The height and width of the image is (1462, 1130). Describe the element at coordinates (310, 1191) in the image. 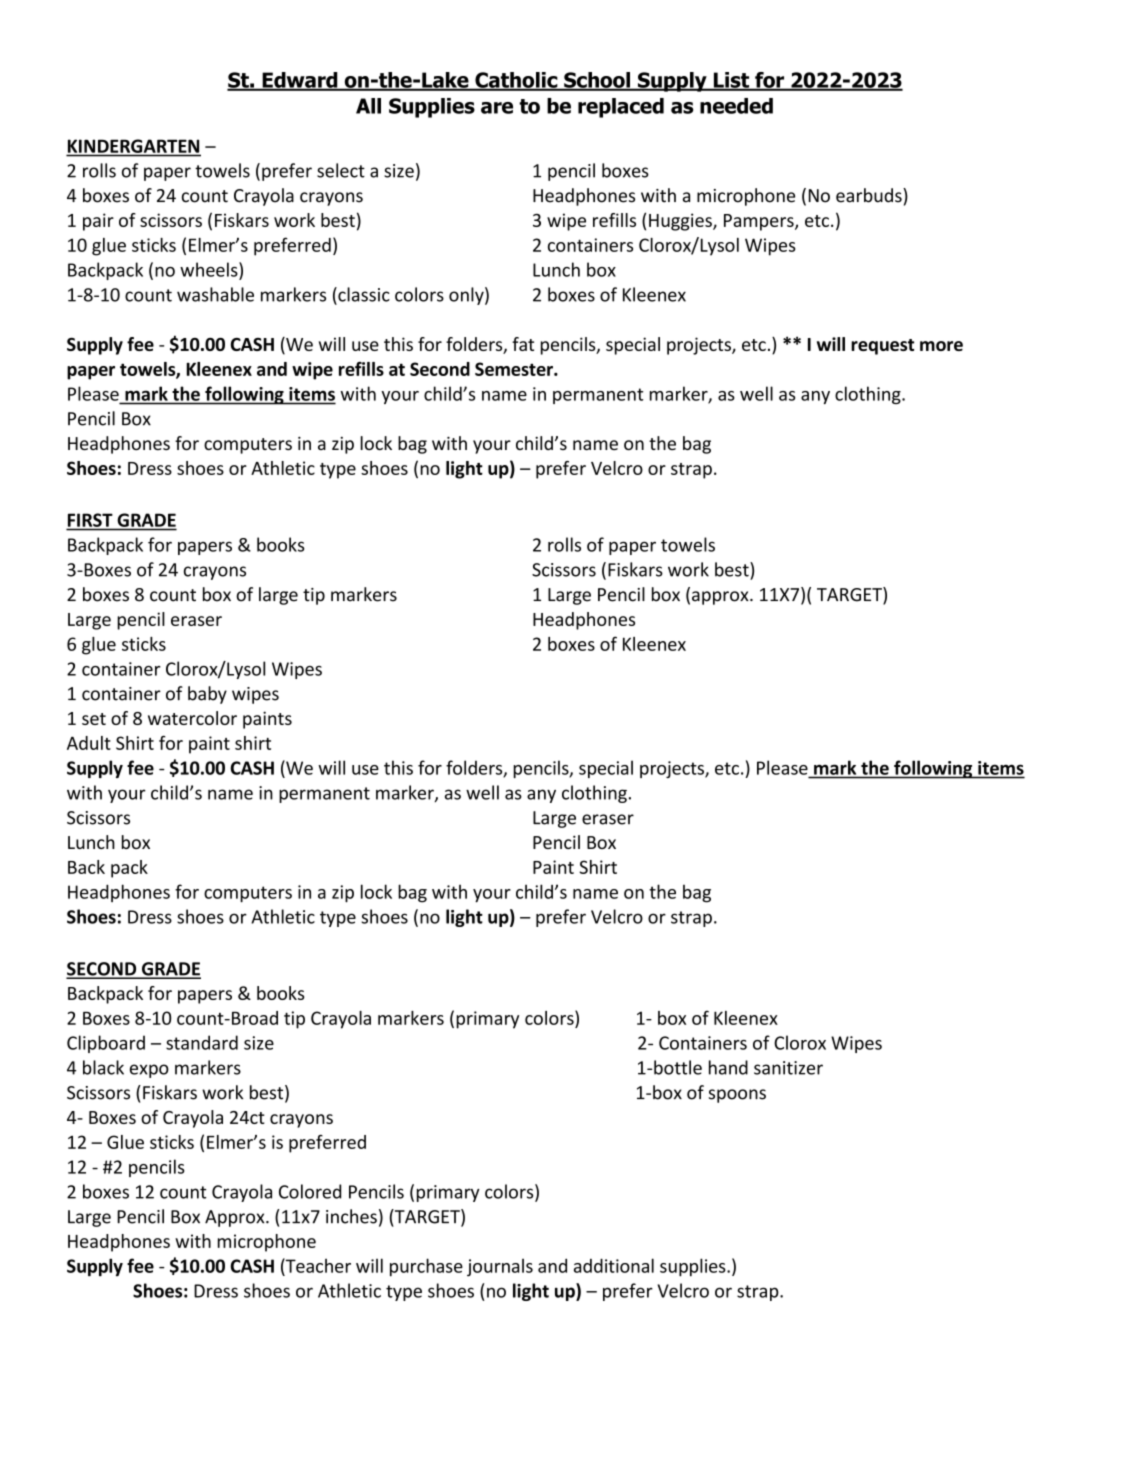

I see `Colored` at that location.
